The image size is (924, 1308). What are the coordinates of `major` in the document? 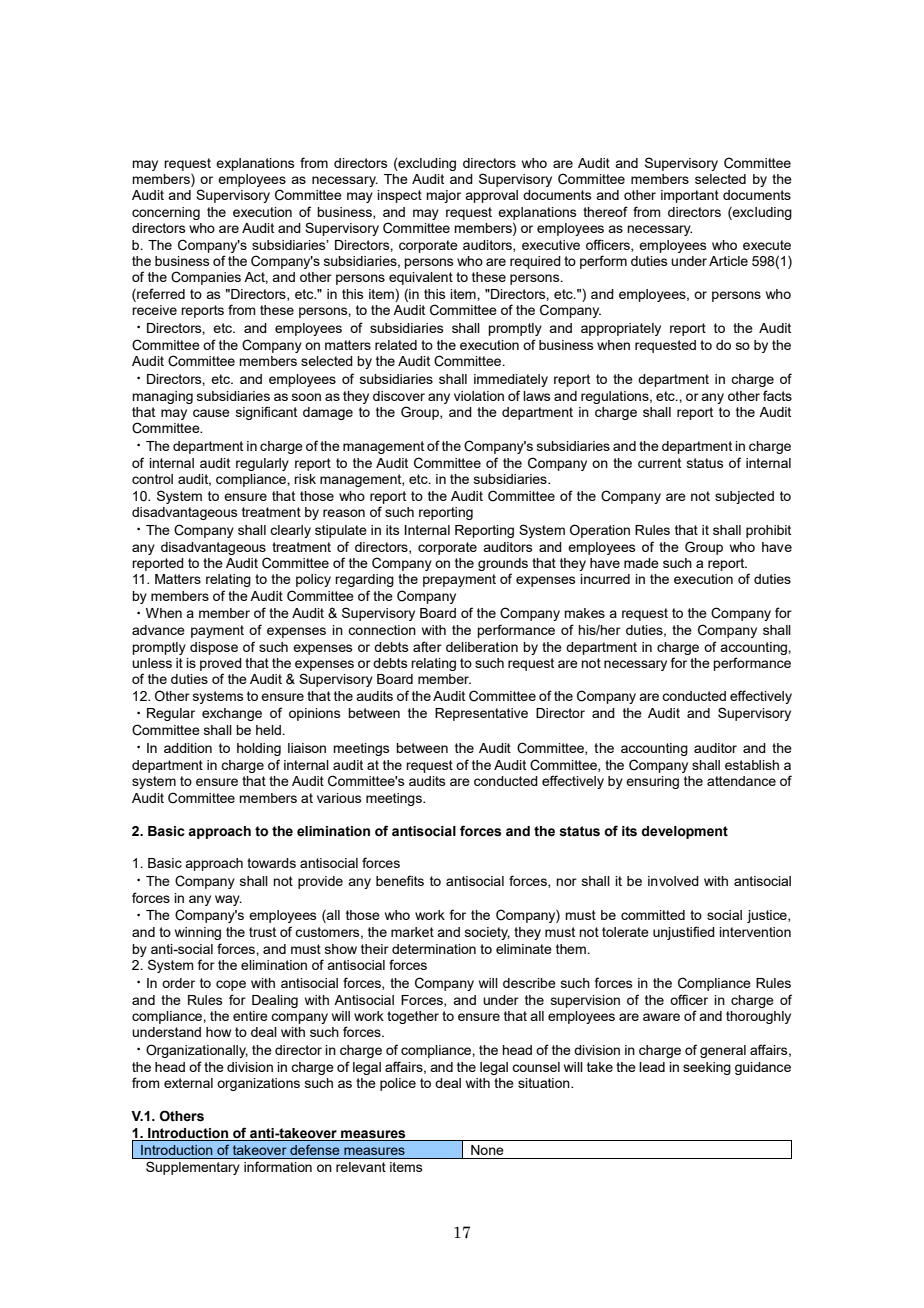 It's located at (443, 196).
